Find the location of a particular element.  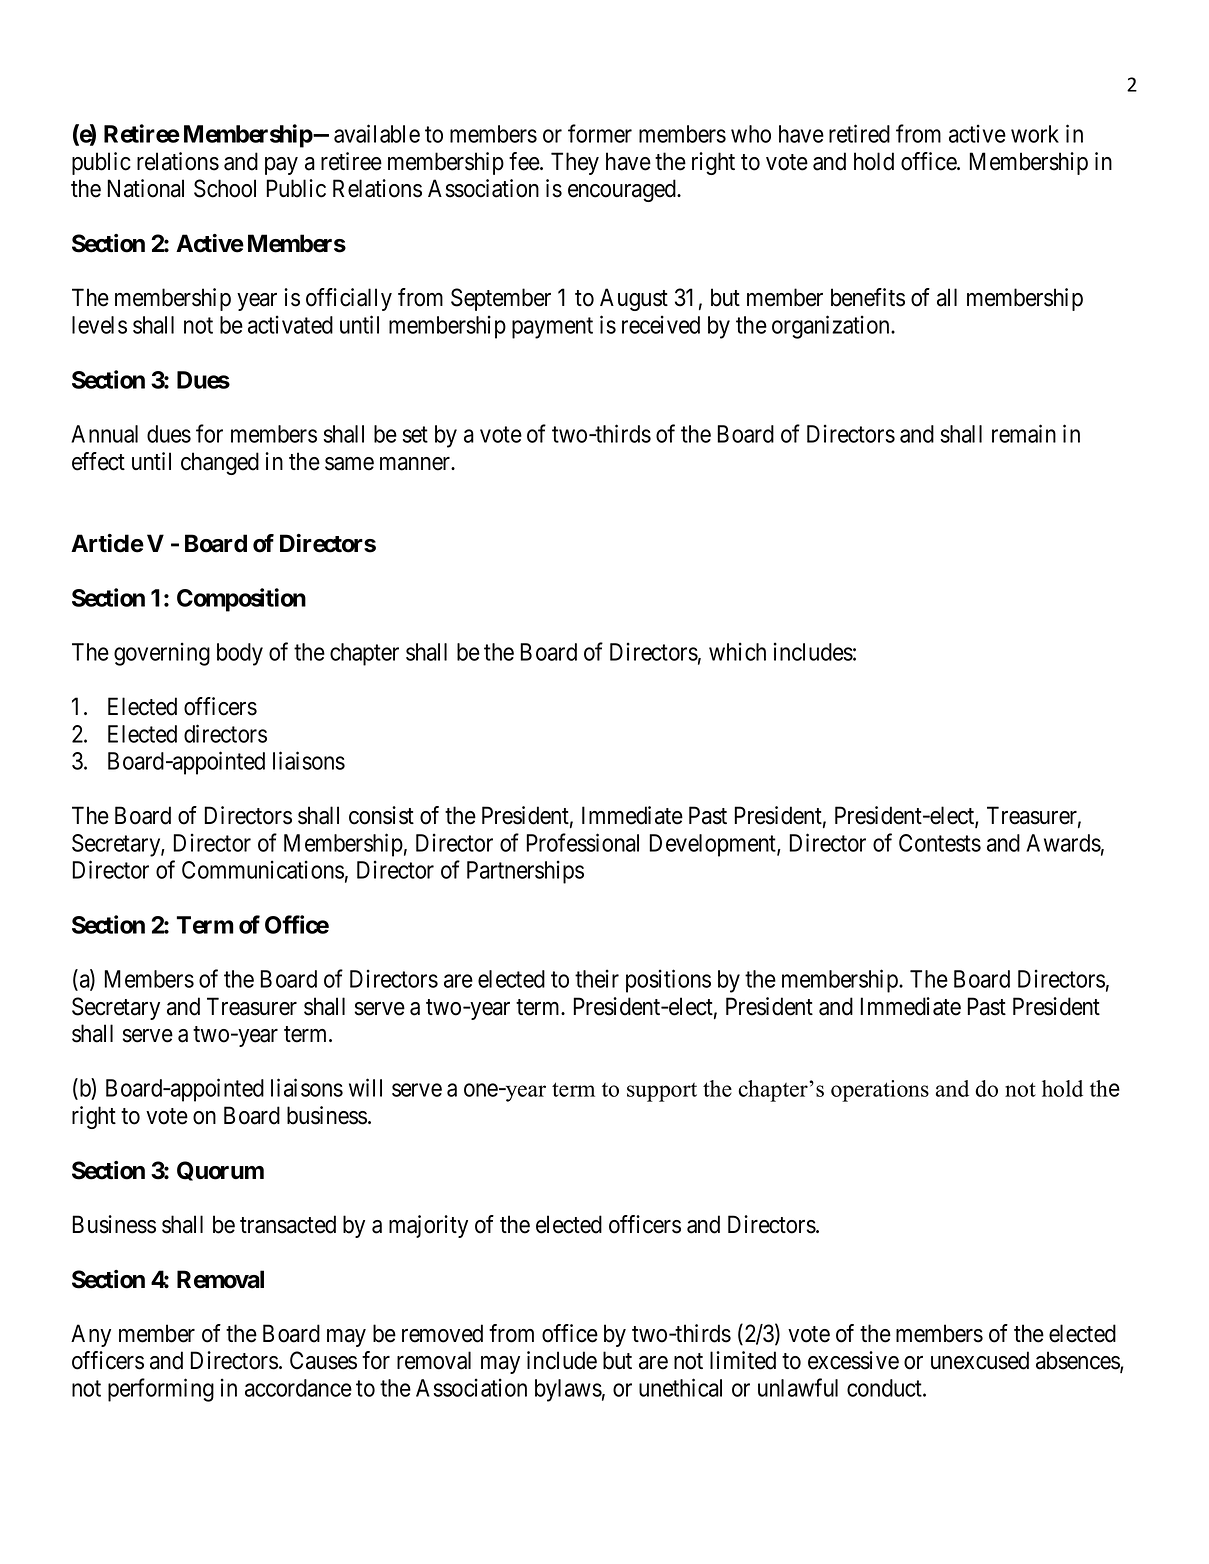

Composition is located at coordinates (241, 600).
